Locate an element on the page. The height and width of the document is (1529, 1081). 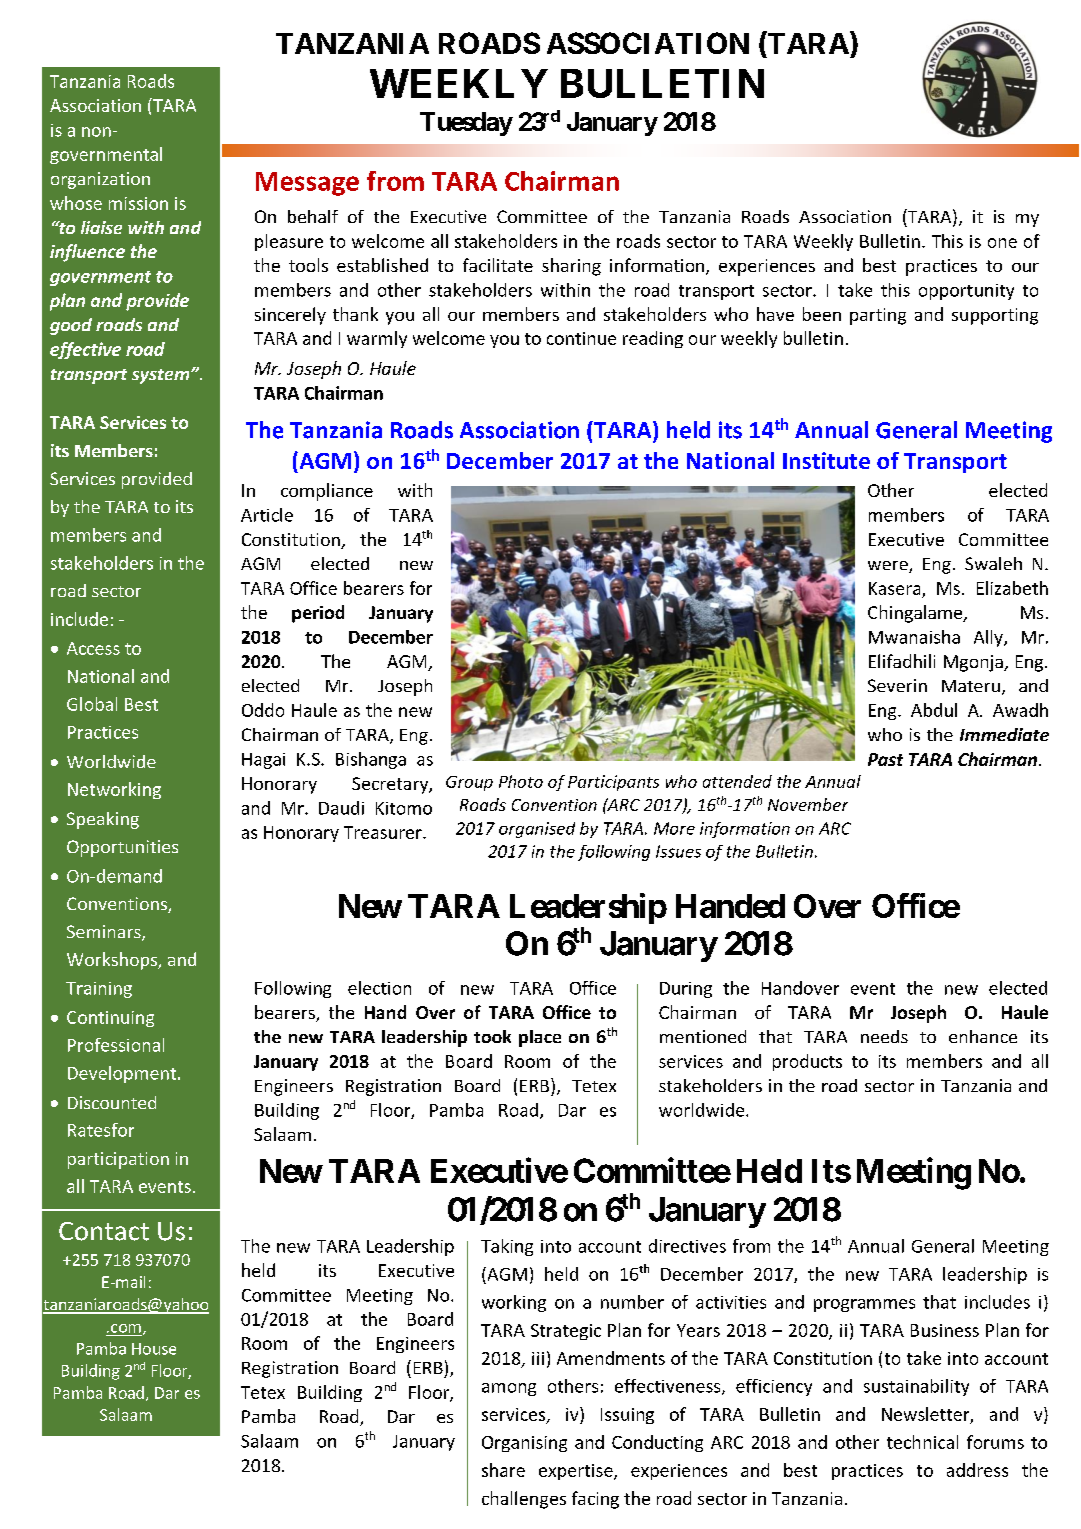
organised is located at coordinates (537, 830).
